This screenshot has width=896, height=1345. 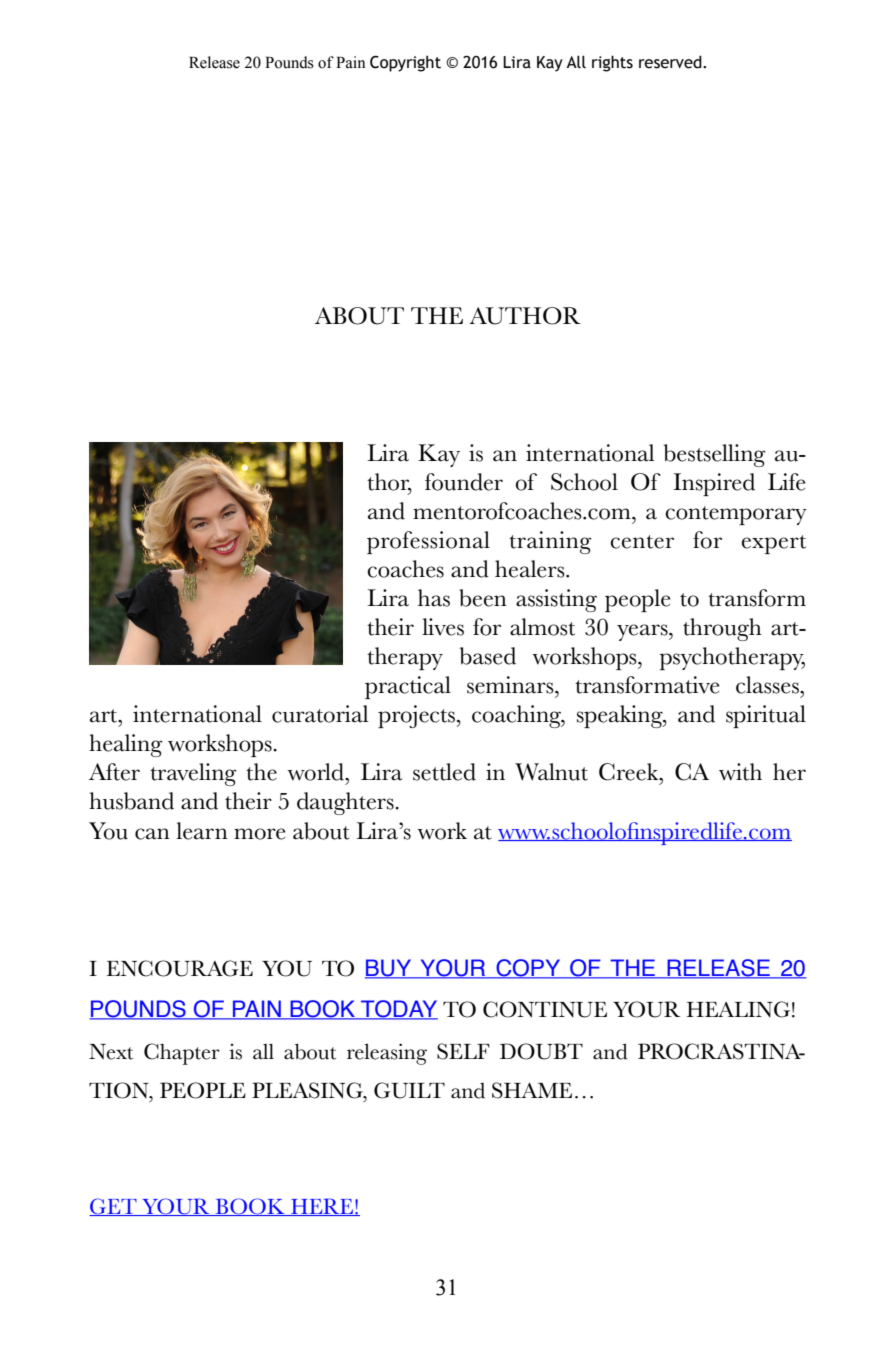 I want to click on bestselling, so click(x=715, y=455).
